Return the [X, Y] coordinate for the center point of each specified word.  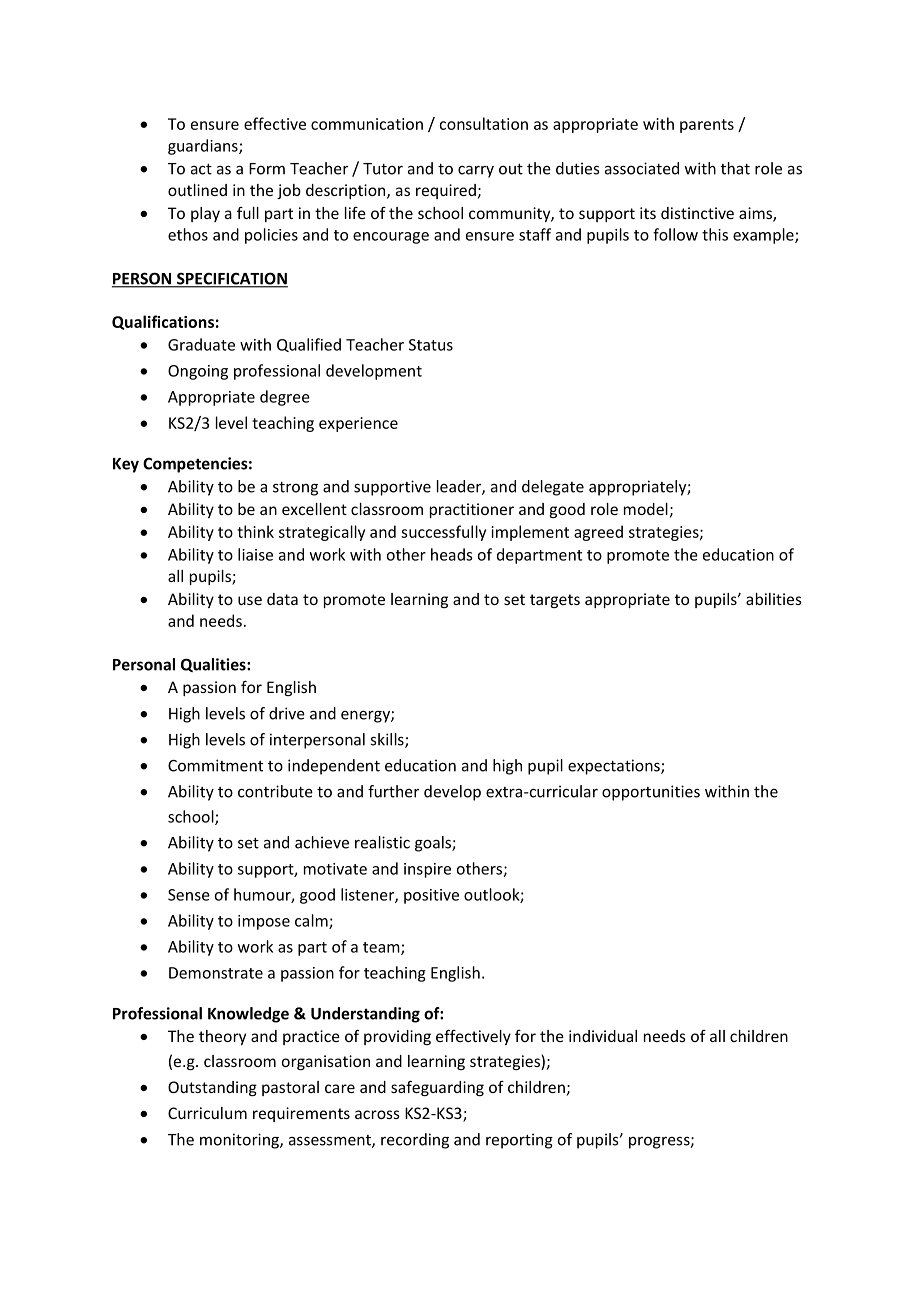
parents [707, 126]
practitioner [472, 510]
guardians [204, 147]
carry [476, 171]
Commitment [215, 765]
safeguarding [437, 1088]
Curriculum [207, 1113]
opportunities [651, 793]
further [393, 791]
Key [126, 465]
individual [603, 1036]
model [646, 509]
